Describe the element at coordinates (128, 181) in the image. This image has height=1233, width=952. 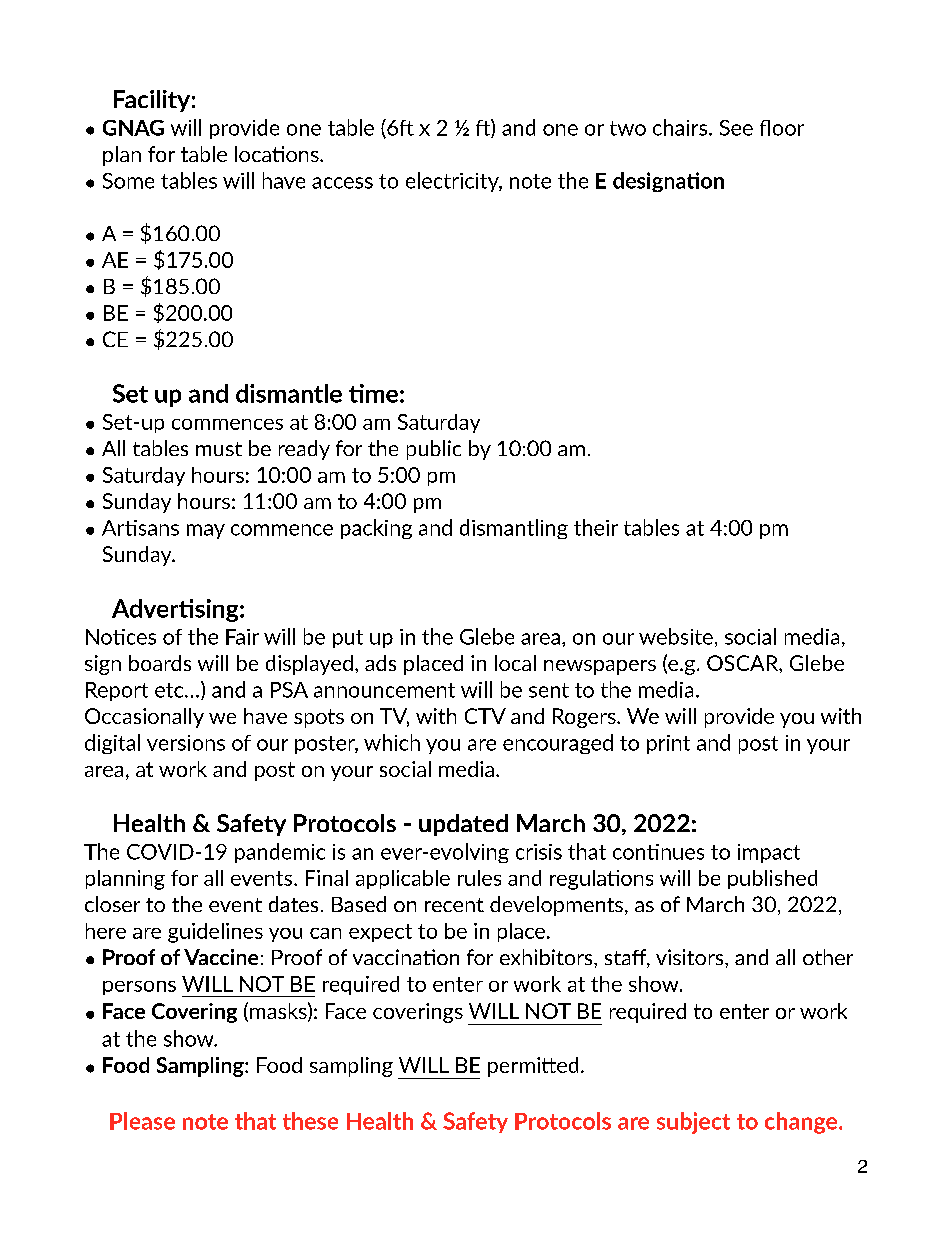
I see `Some` at that location.
